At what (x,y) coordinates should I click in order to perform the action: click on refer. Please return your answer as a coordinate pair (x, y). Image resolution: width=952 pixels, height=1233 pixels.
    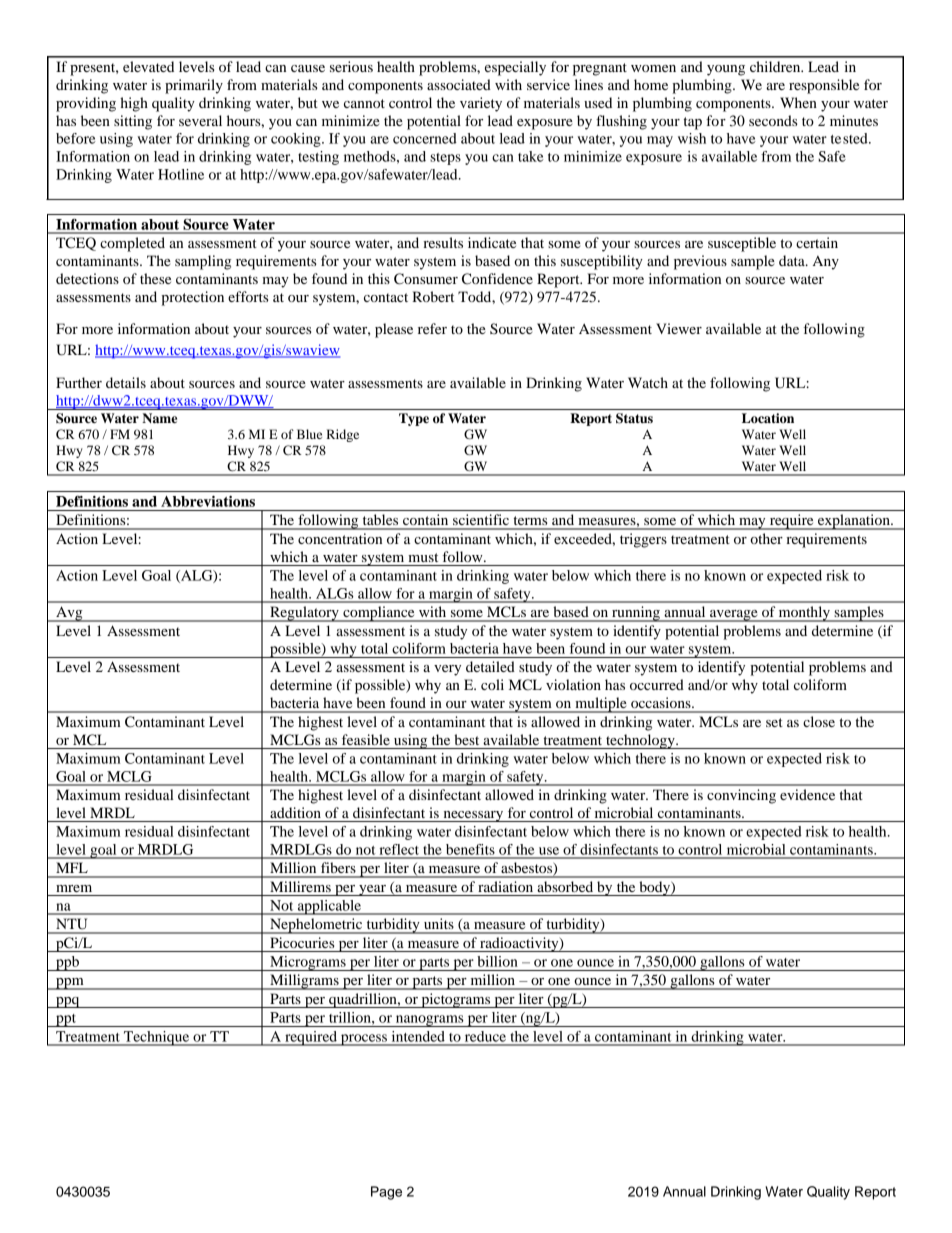
    Looking at the image, I should click on (432, 328).
